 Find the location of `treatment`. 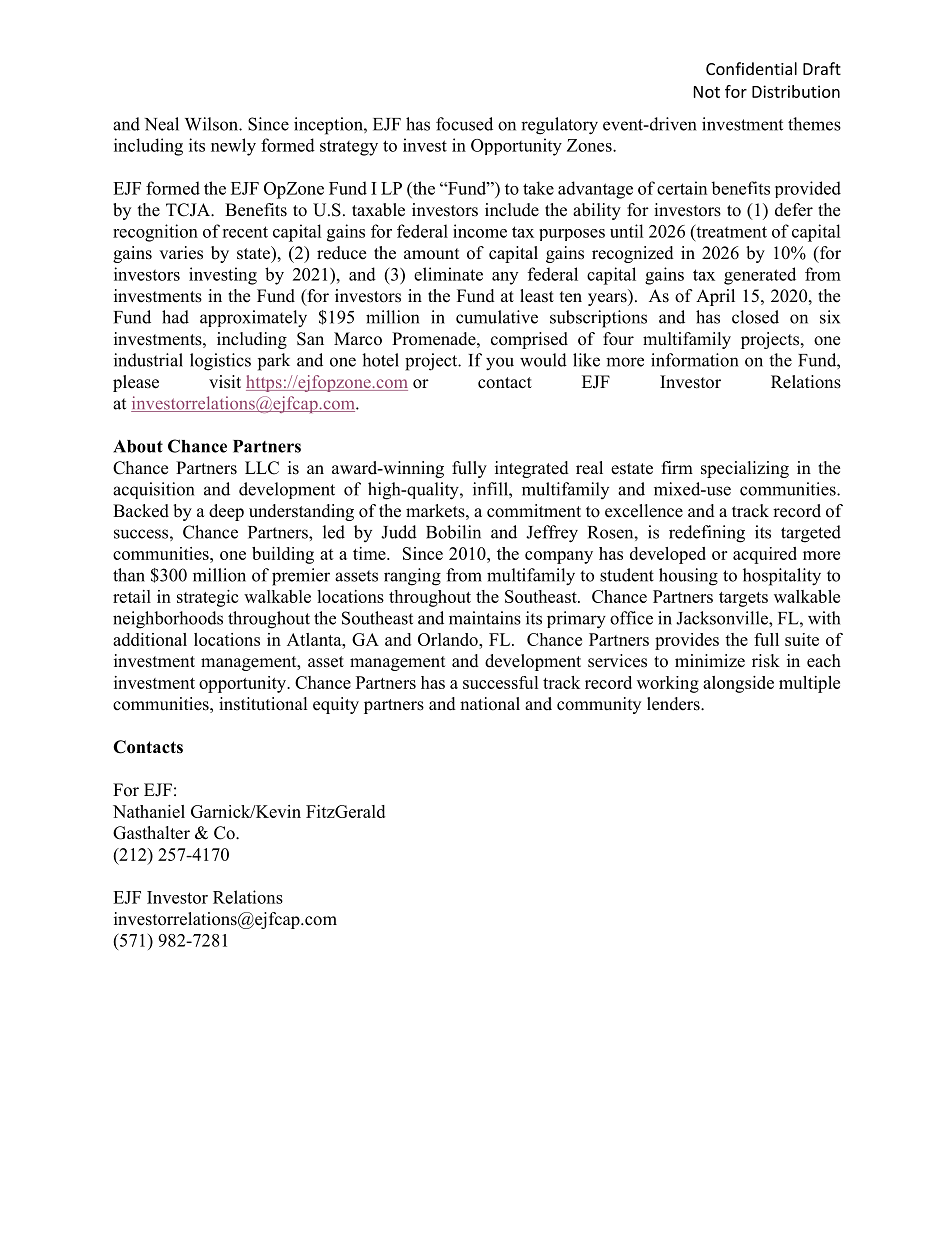

treatment is located at coordinates (730, 231).
